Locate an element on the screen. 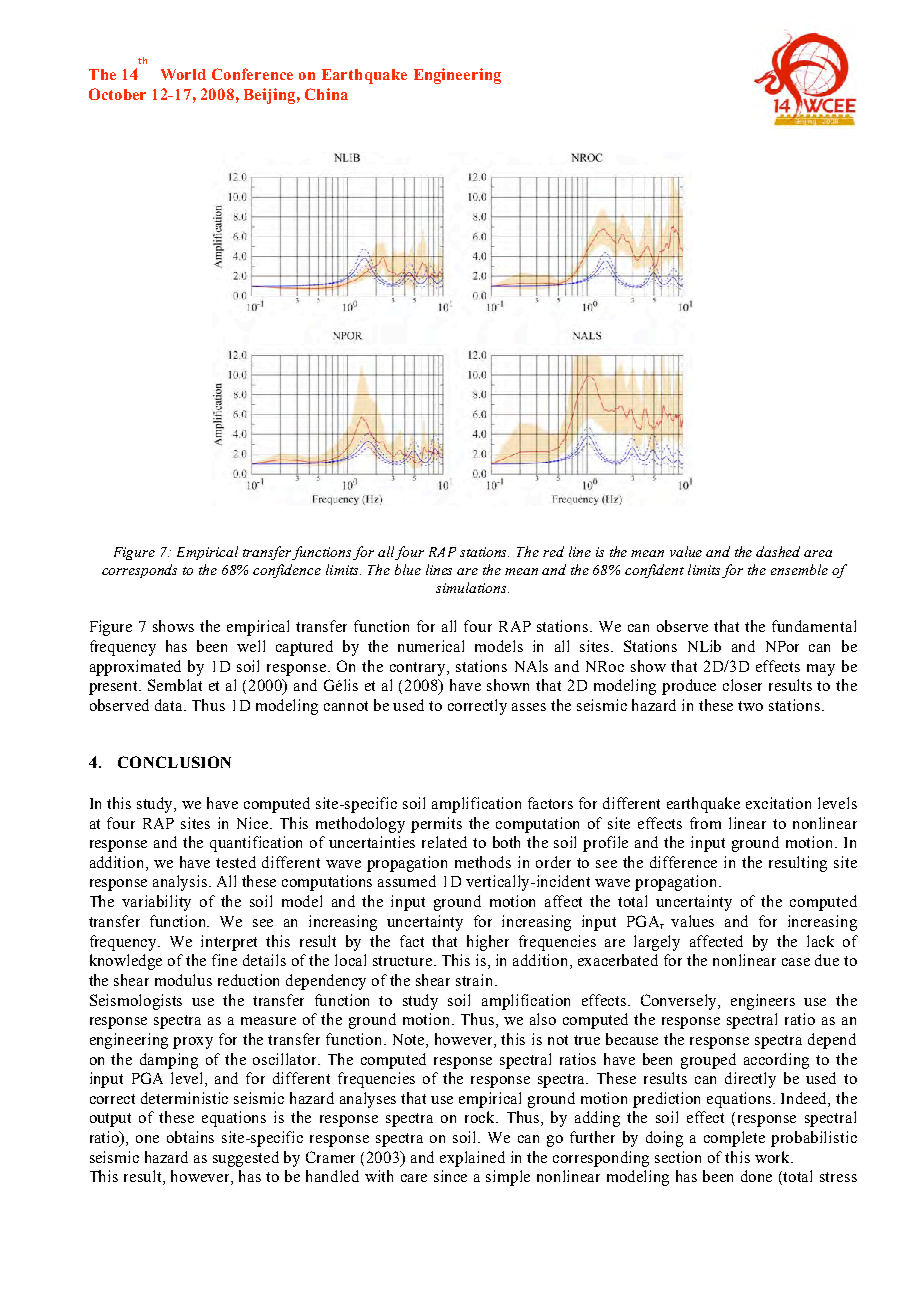  obtains is located at coordinates (190, 1137).
